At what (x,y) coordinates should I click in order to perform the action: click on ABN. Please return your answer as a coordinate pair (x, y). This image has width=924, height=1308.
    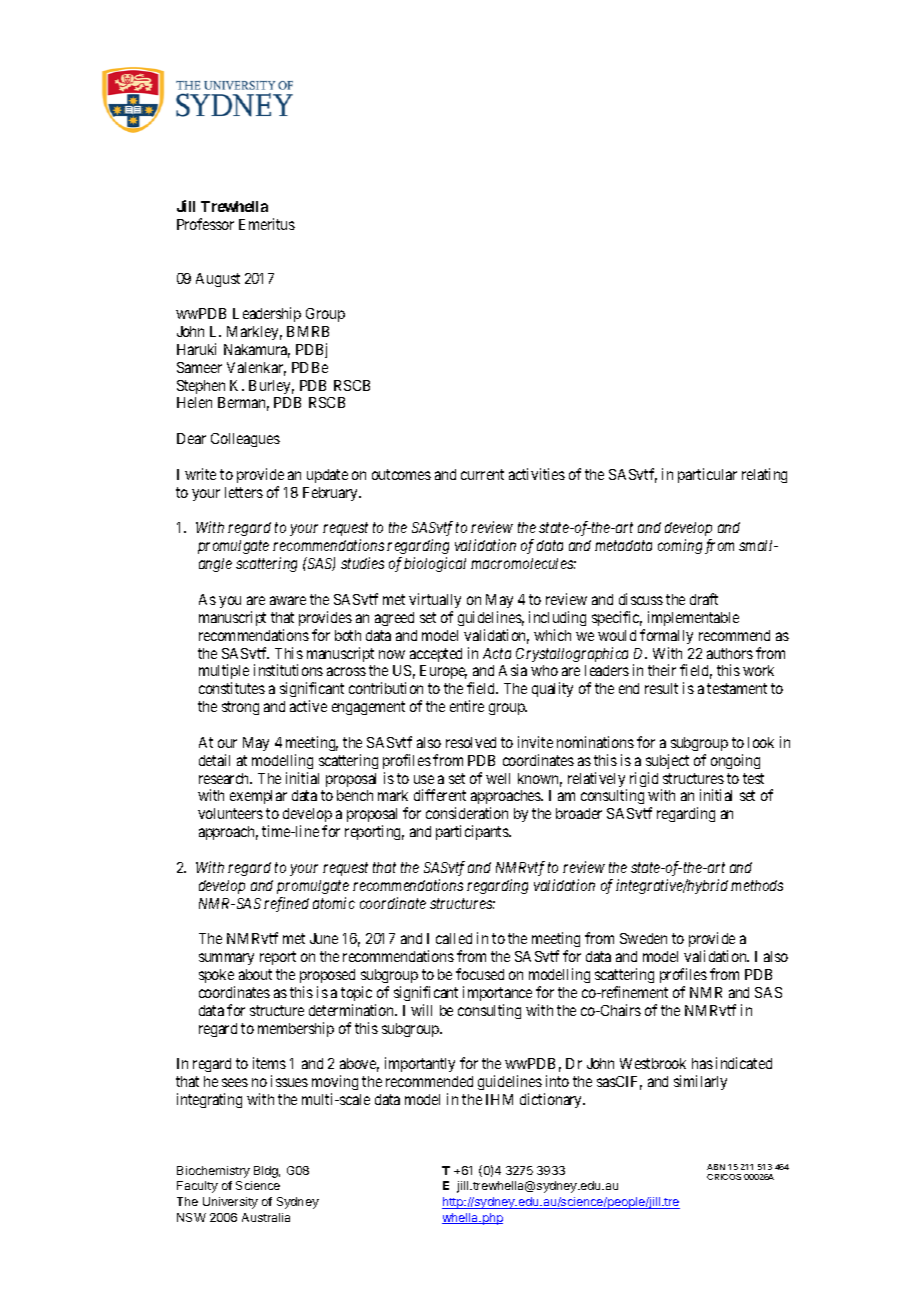
    Looking at the image, I should click on (716, 1167).
